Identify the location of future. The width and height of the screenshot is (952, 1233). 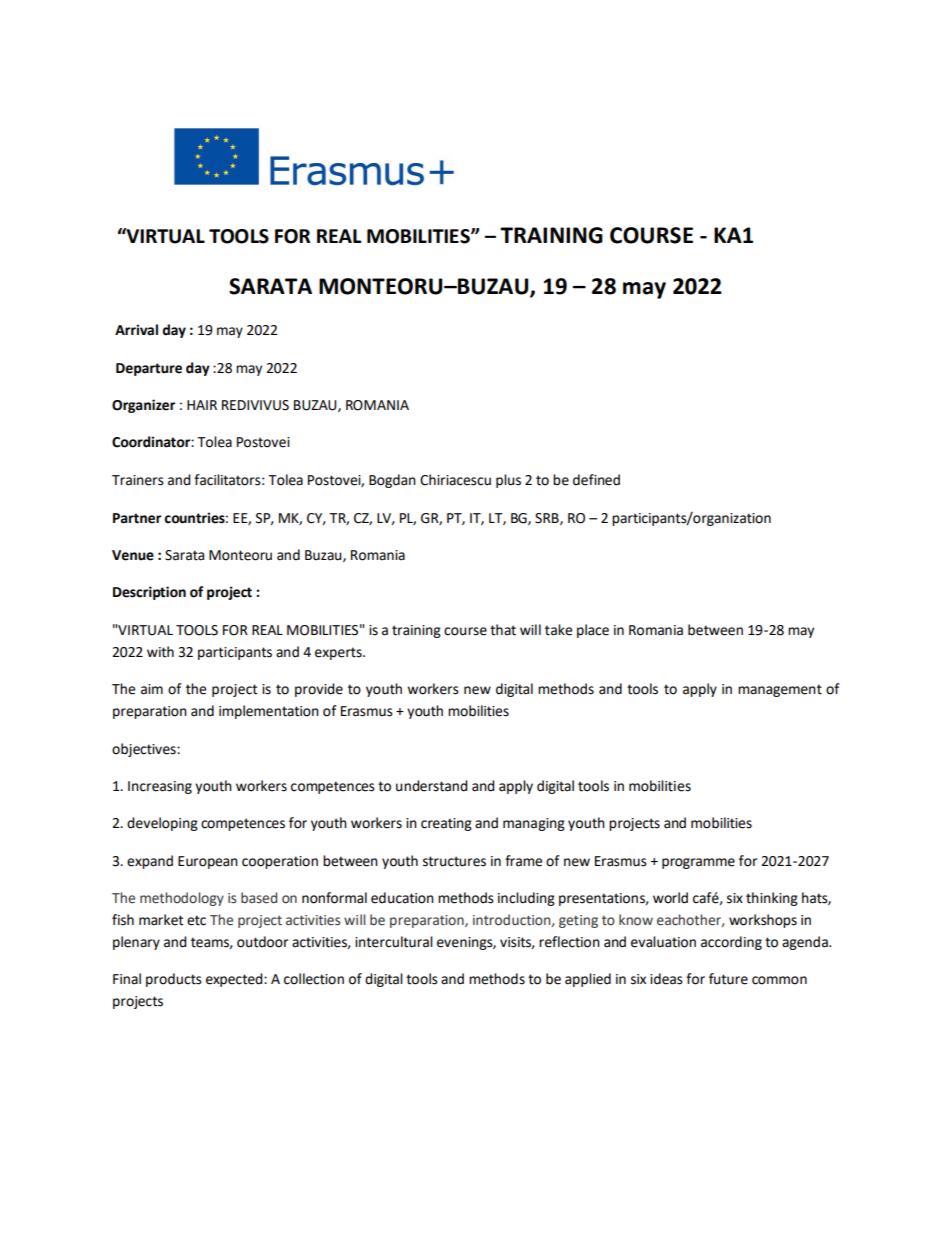
(728, 979).
